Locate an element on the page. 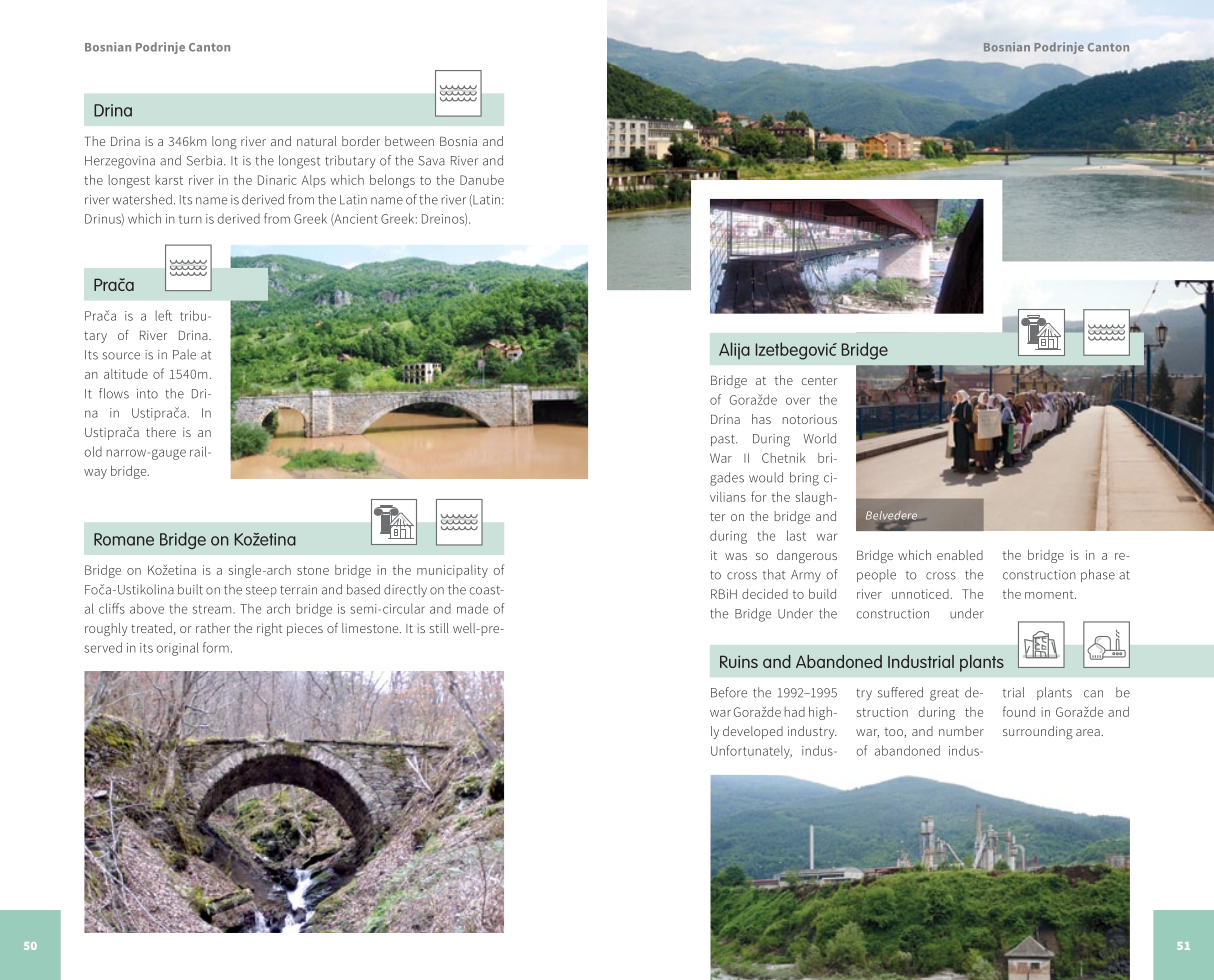  center is located at coordinates (819, 380).
